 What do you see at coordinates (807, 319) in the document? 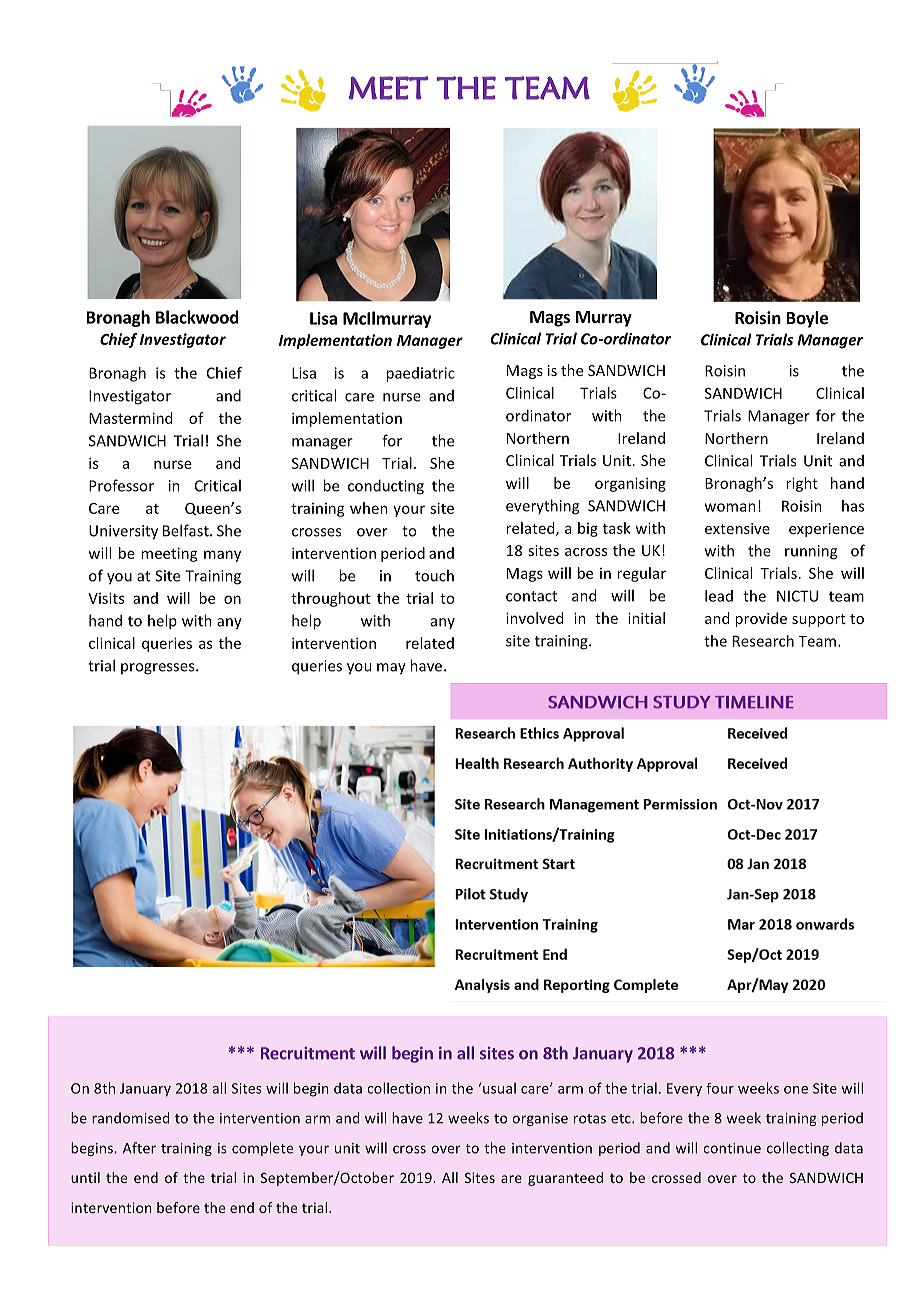
I see `Boyle` at bounding box center [807, 319].
